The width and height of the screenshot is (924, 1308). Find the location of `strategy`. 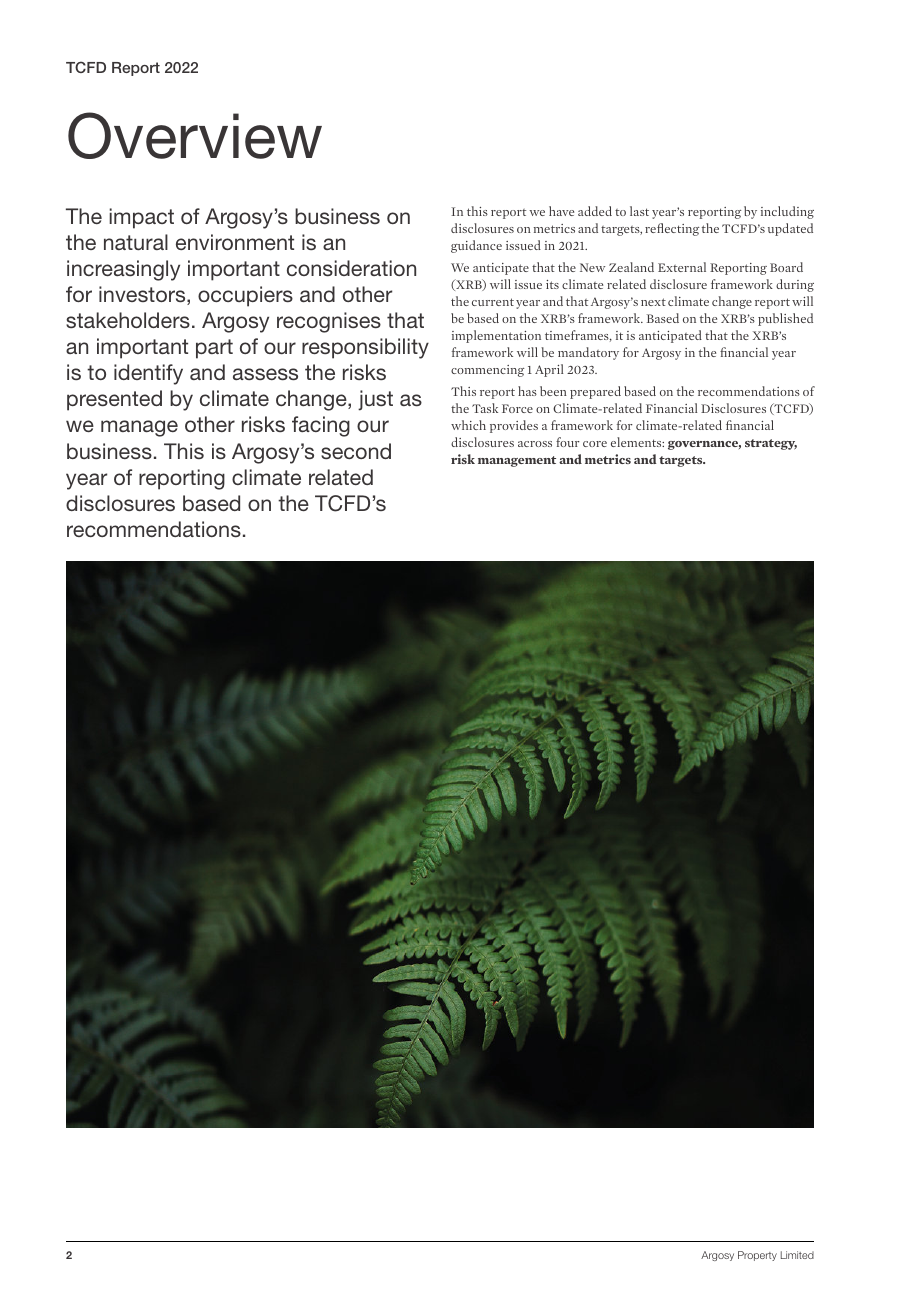

strategy is located at coordinates (771, 444).
